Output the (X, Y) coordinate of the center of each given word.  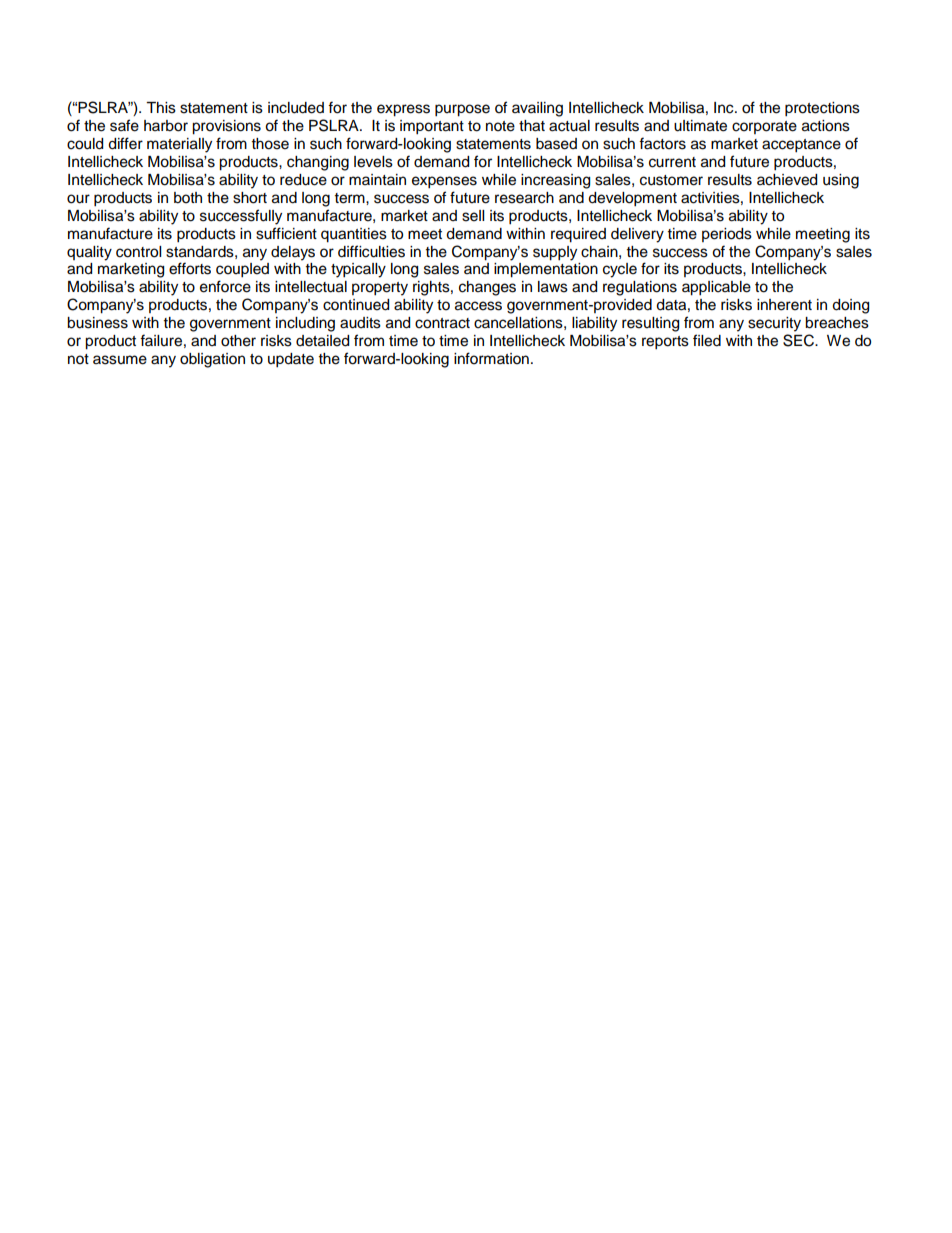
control (138, 252)
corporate (764, 127)
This (161, 108)
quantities (354, 235)
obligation (212, 360)
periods (727, 235)
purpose (462, 110)
